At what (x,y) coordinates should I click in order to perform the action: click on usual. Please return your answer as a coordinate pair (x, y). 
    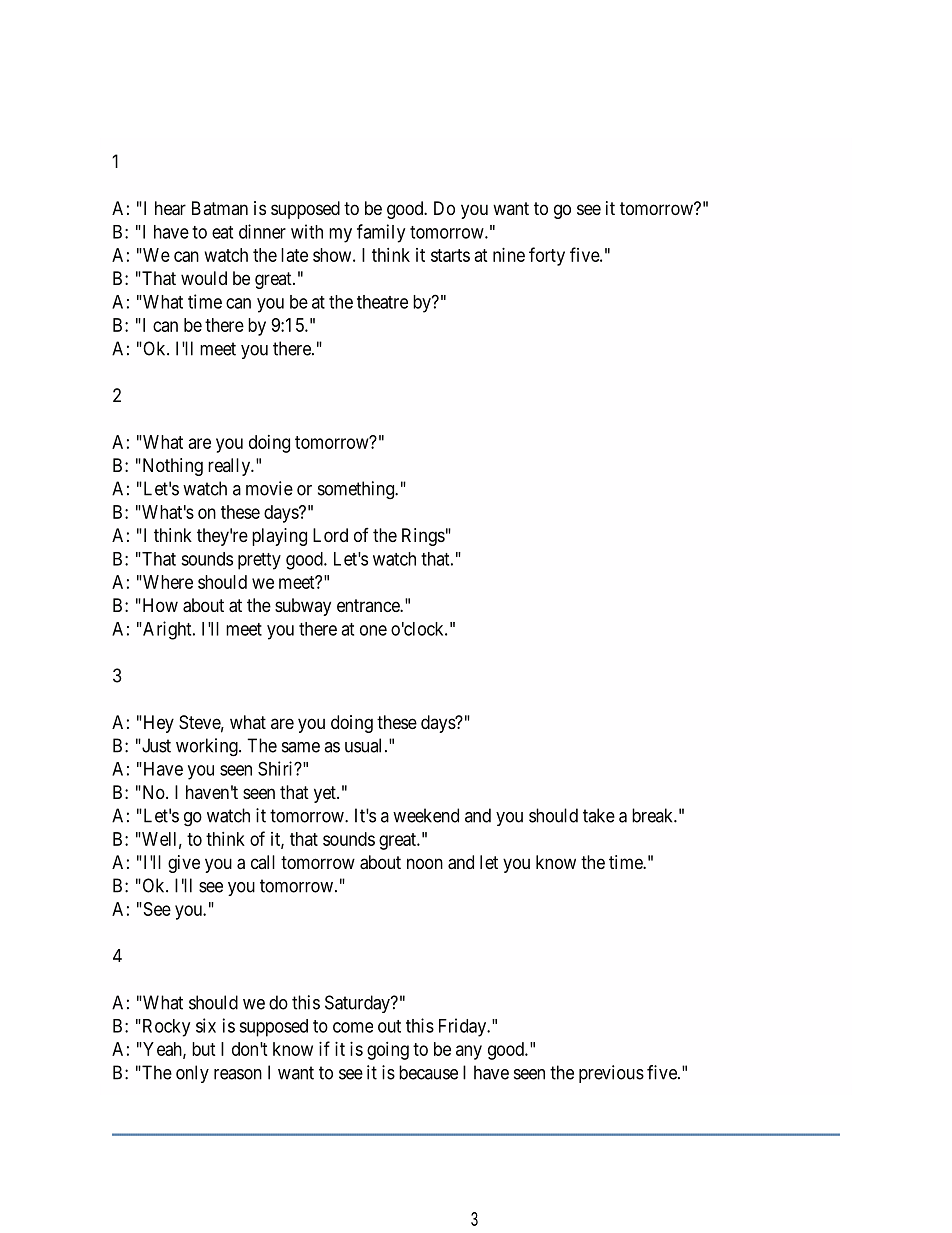
    Looking at the image, I should click on (363, 745).
